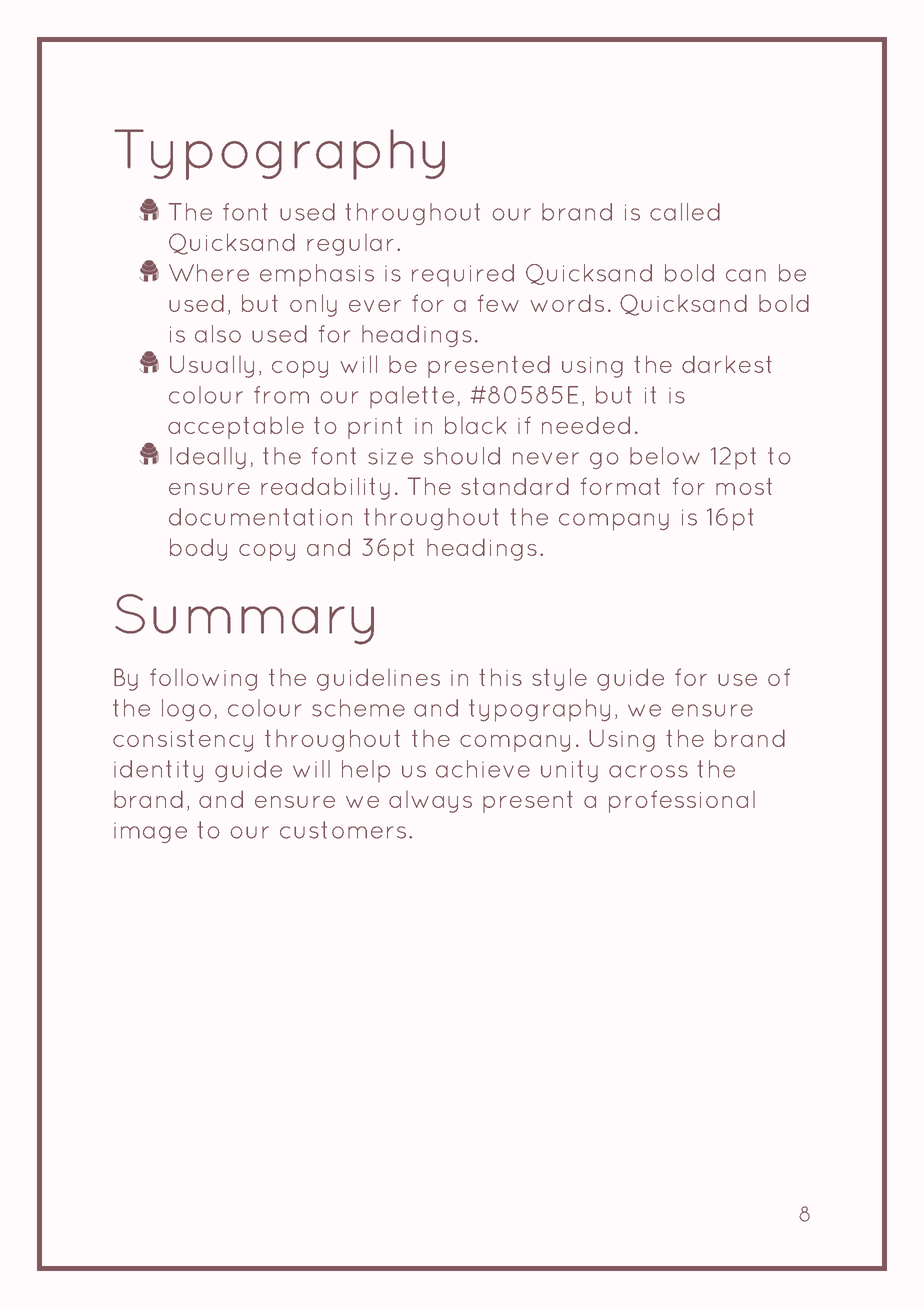  What do you see at coordinates (463, 275) in the screenshot?
I see `required` at bounding box center [463, 275].
